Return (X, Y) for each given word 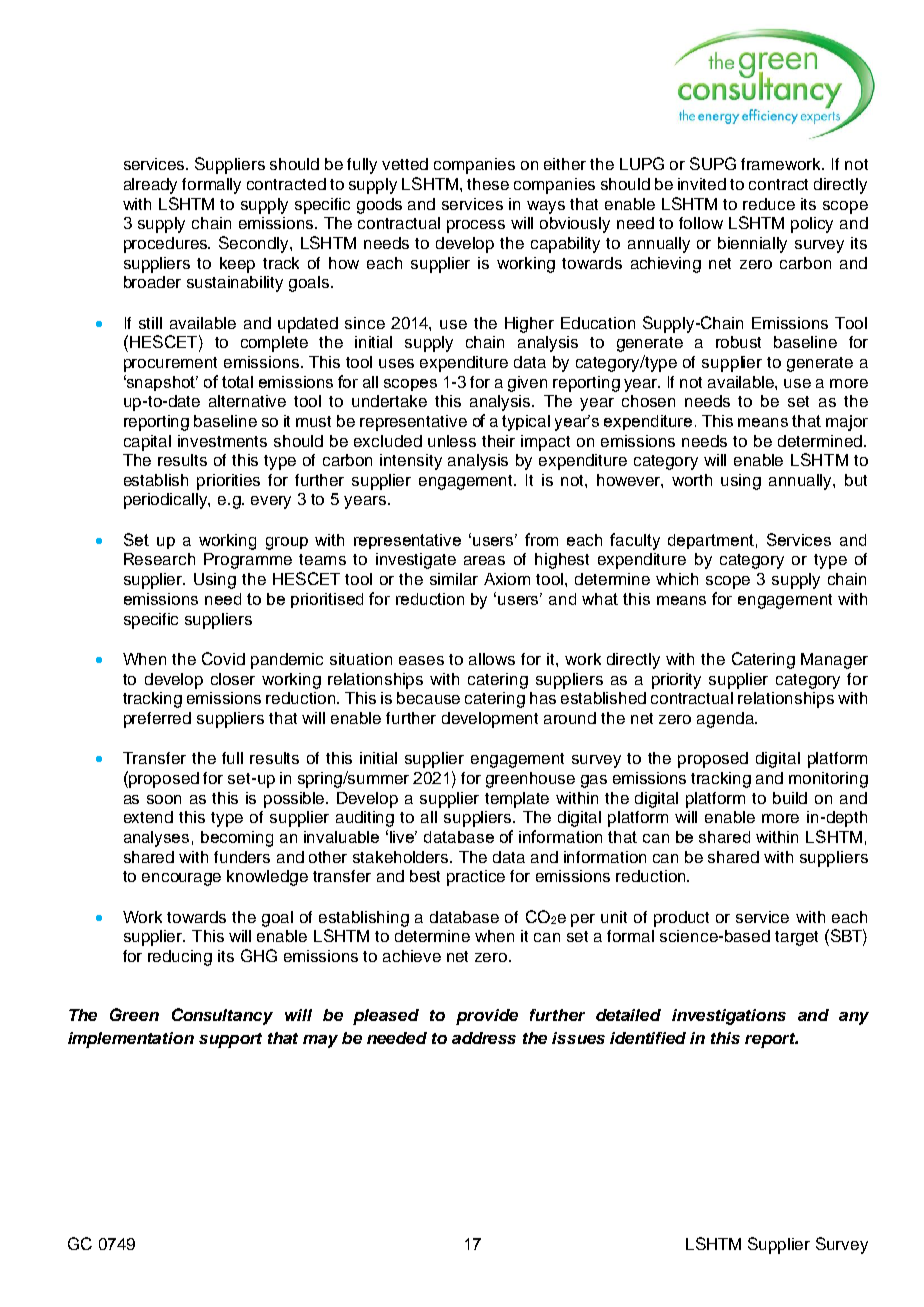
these (488, 184)
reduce (769, 204)
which (677, 579)
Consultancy (222, 1016)
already (150, 186)
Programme (248, 561)
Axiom (507, 579)
